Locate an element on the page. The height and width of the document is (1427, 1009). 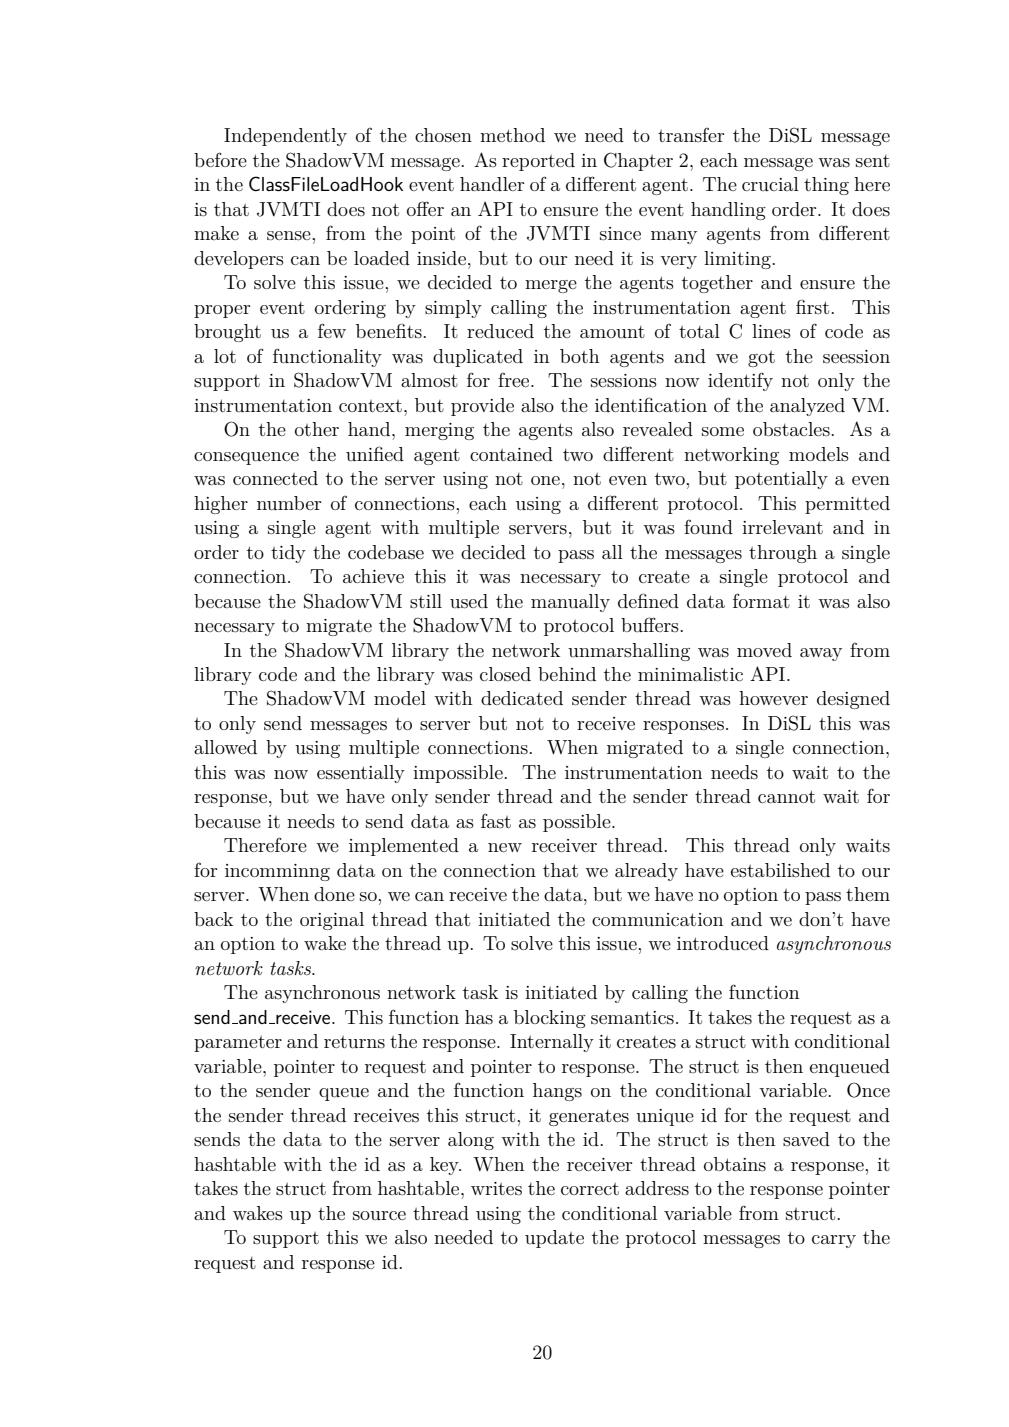
crucial is located at coordinates (770, 184).
